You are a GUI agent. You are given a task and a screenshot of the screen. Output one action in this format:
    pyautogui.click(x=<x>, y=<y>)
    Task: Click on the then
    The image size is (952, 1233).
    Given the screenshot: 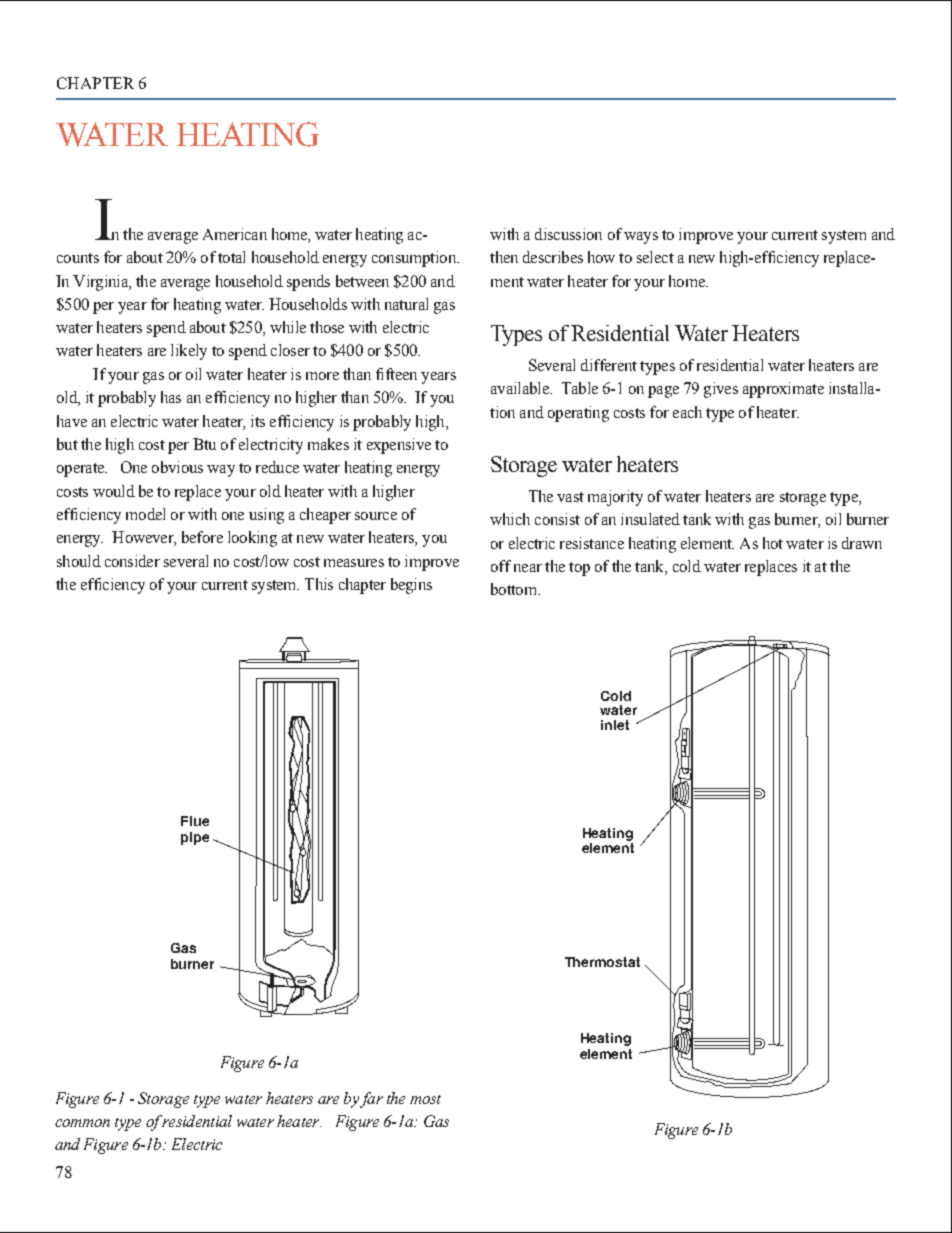 What is the action you would take?
    pyautogui.click(x=504, y=257)
